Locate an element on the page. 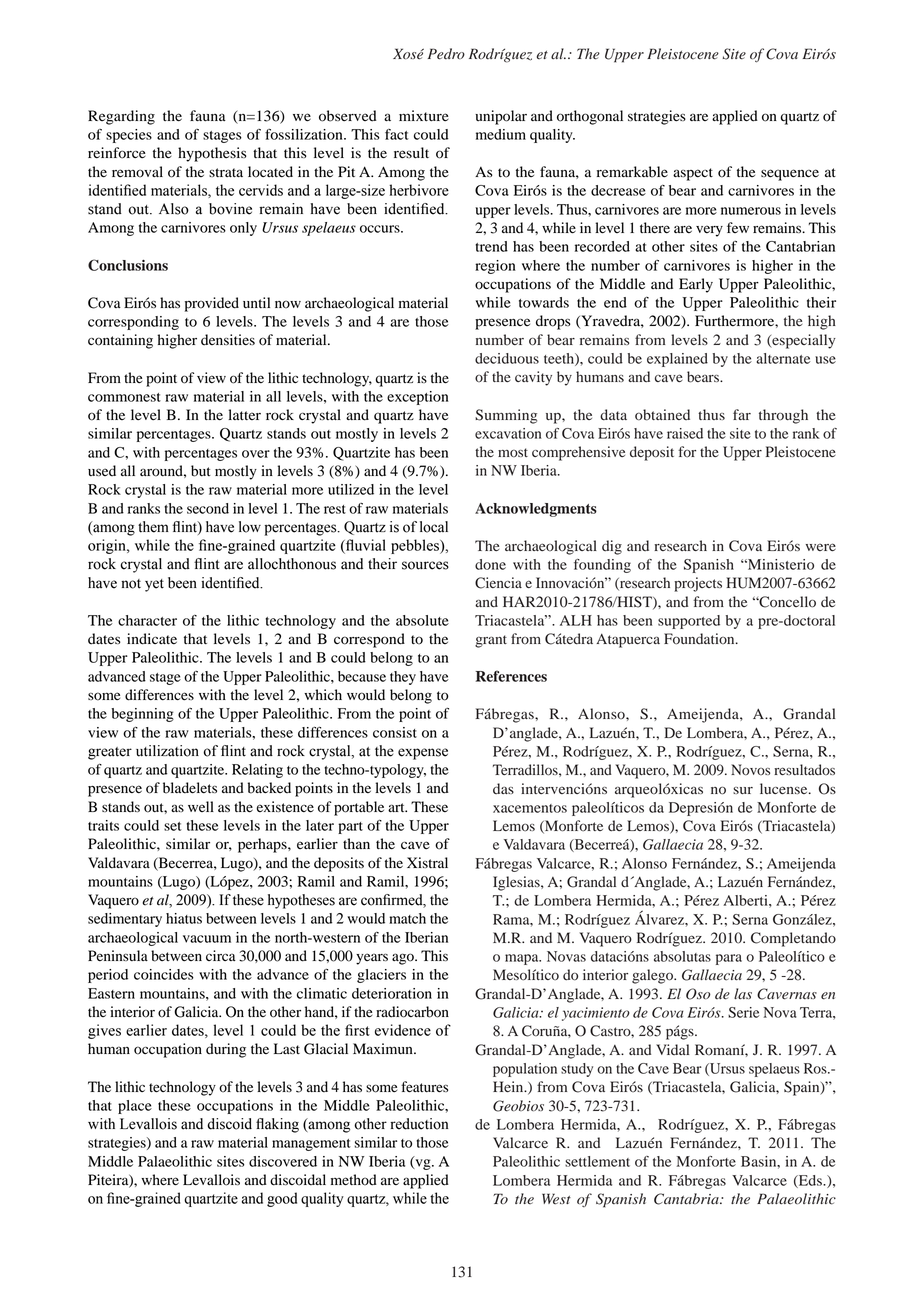 Image resolution: width=924 pixels, height=1308 pixels. far is located at coordinates (742, 414).
